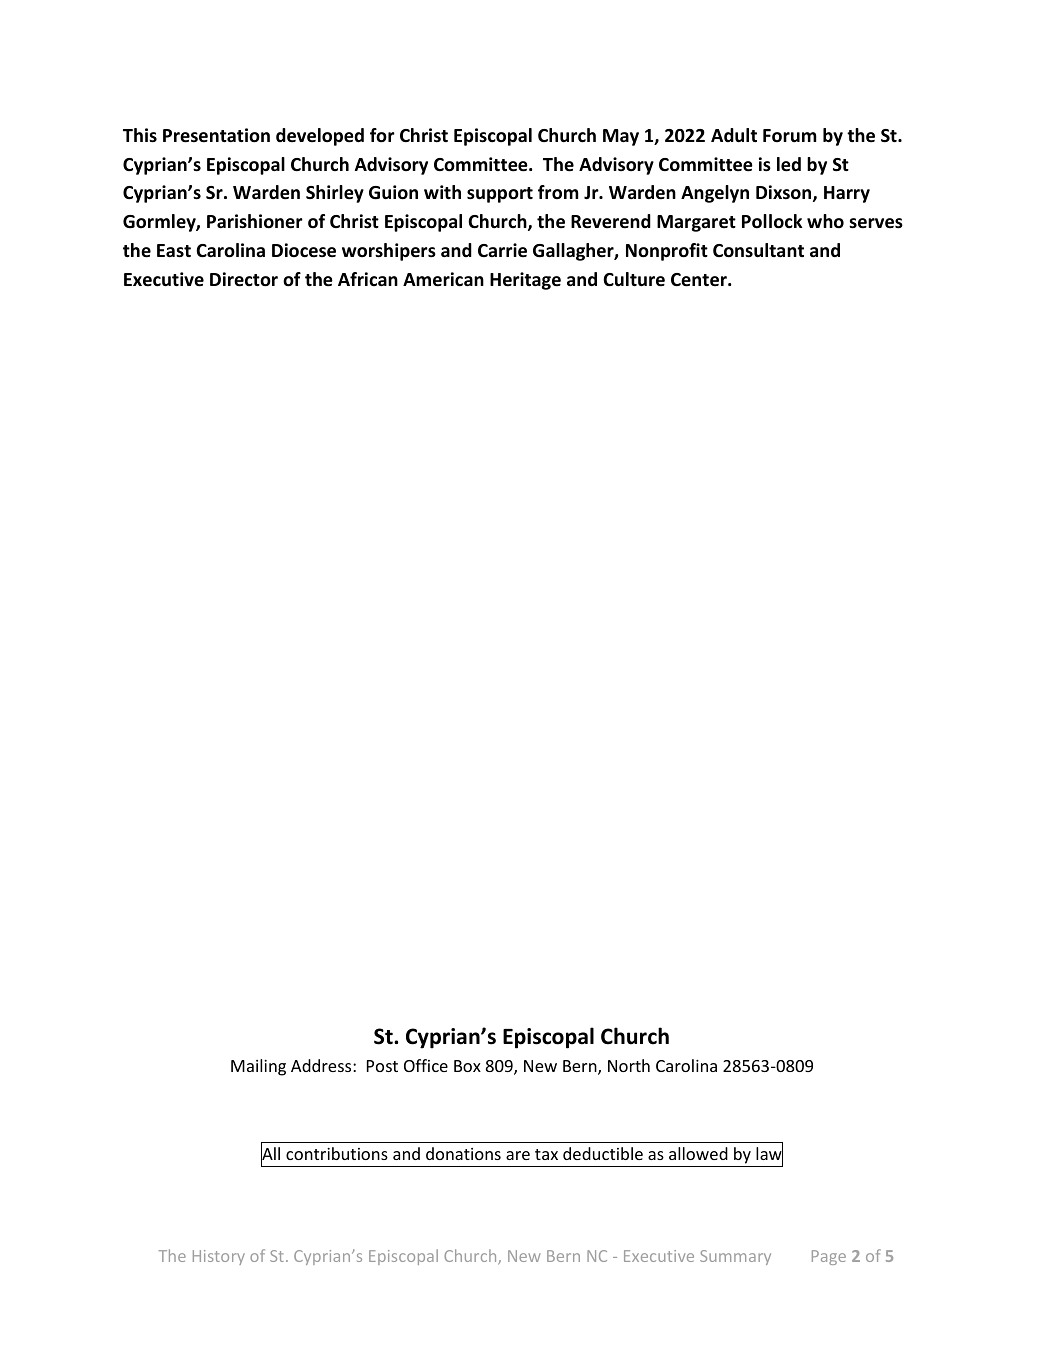 This image has width=1044, height=1352. I want to click on led, so click(789, 164).
